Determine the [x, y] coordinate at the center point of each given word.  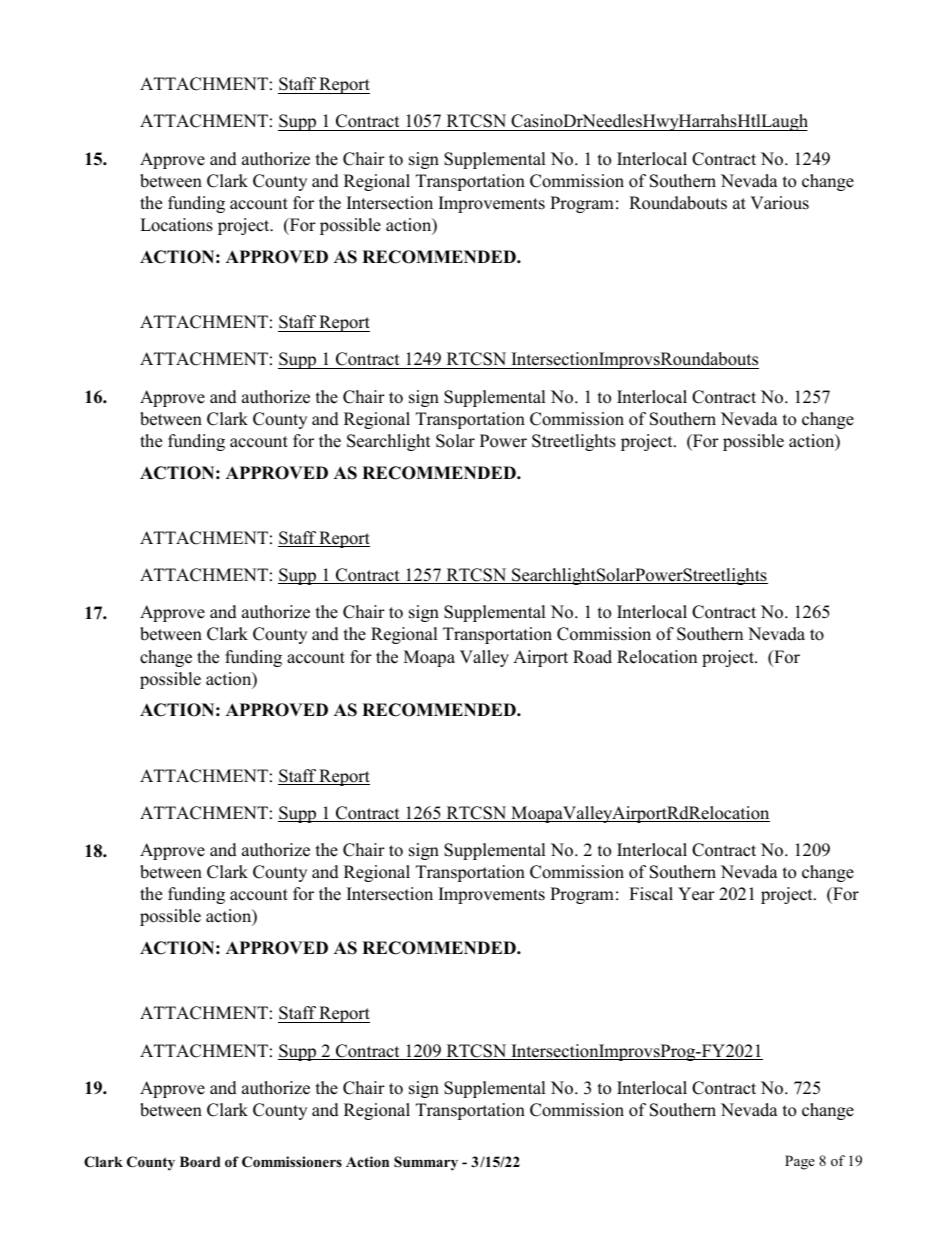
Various [779, 203]
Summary [426, 1163]
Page [800, 1162]
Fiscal [651, 894]
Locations [176, 225]
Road [592, 657]
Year [696, 894]
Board [200, 1161]
